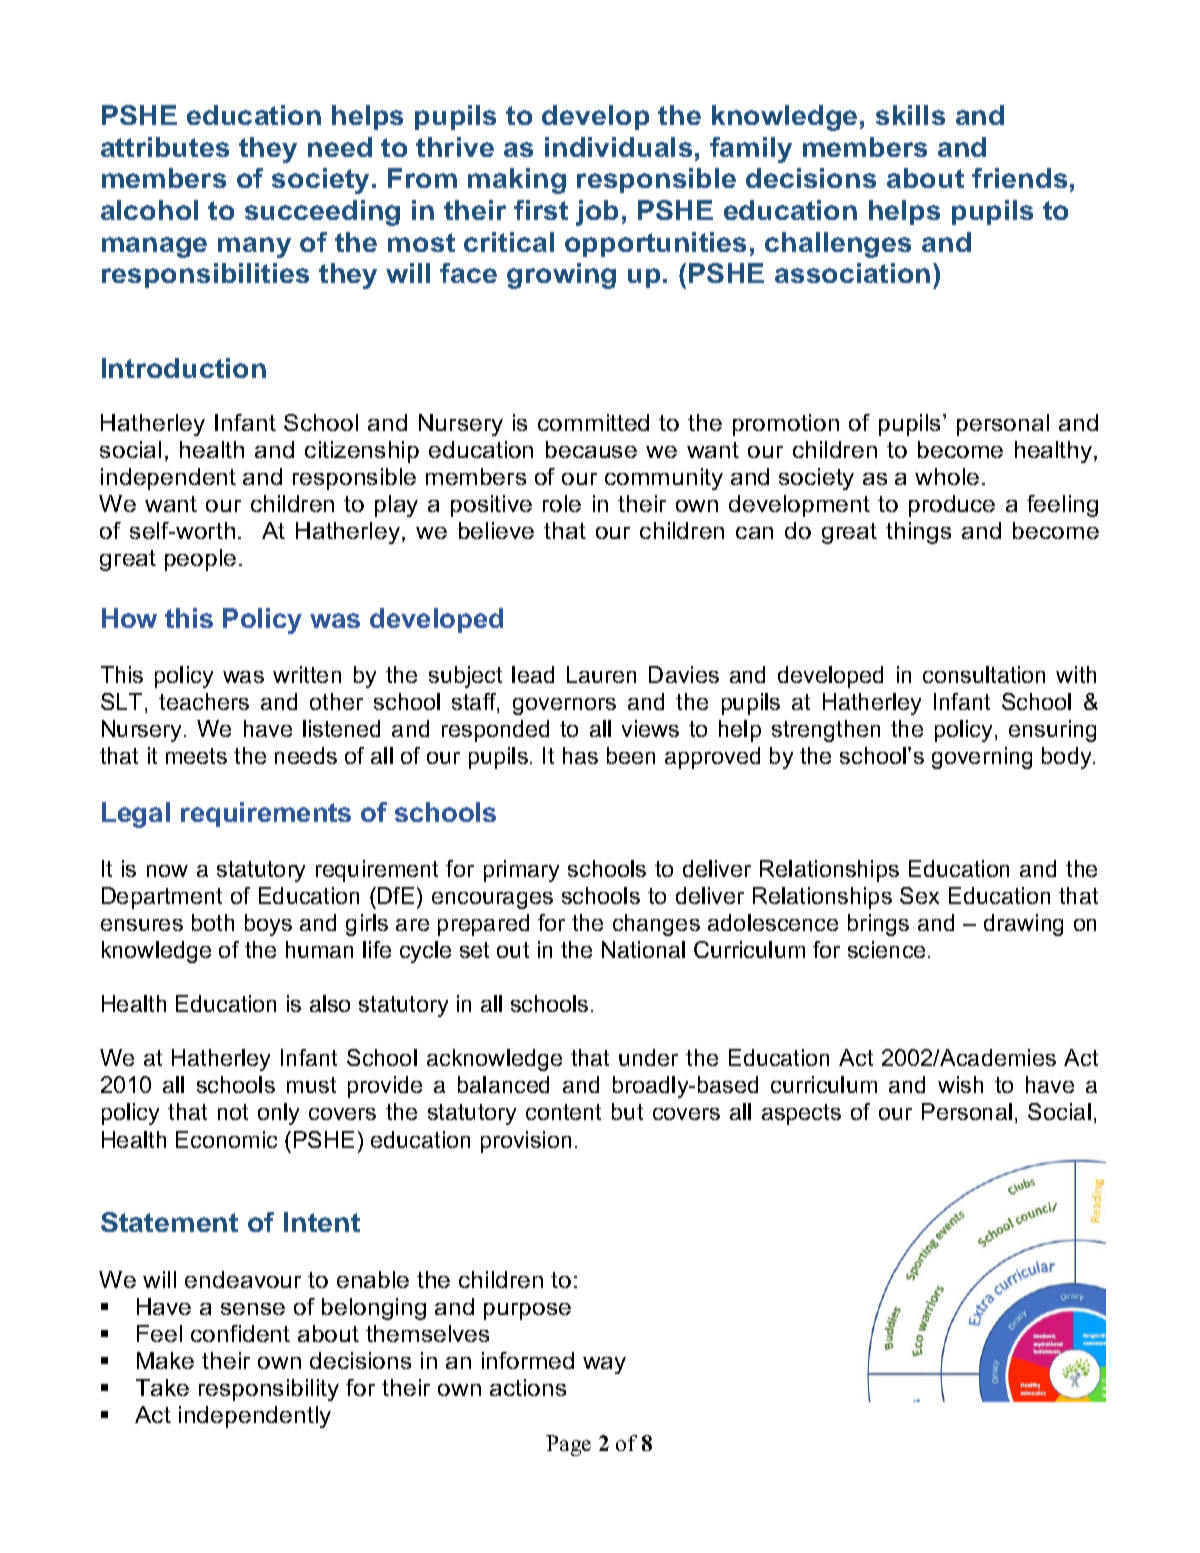 The image size is (1200, 1553). I want to click on role, so click(562, 503).
